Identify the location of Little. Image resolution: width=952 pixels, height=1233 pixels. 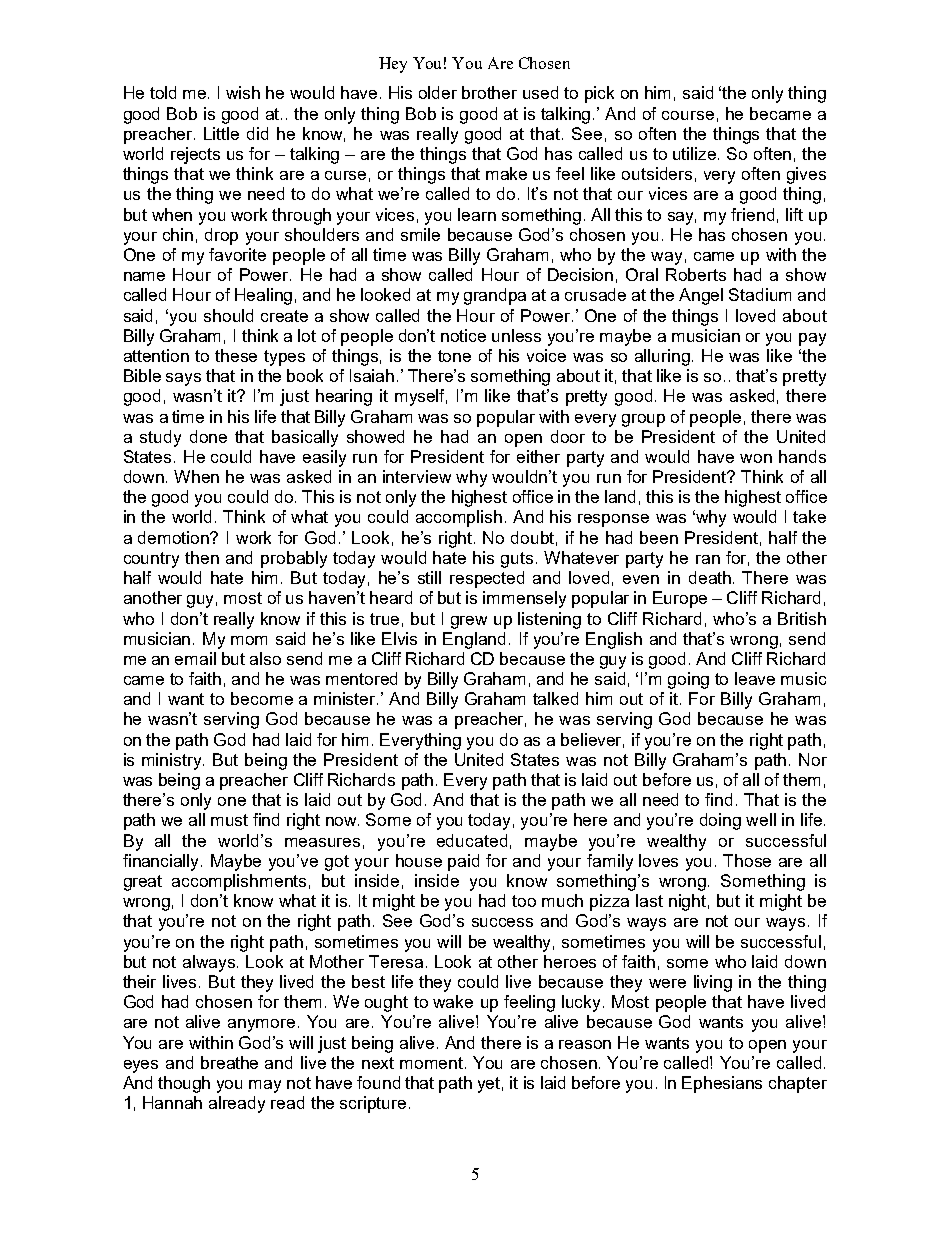
(221, 133).
